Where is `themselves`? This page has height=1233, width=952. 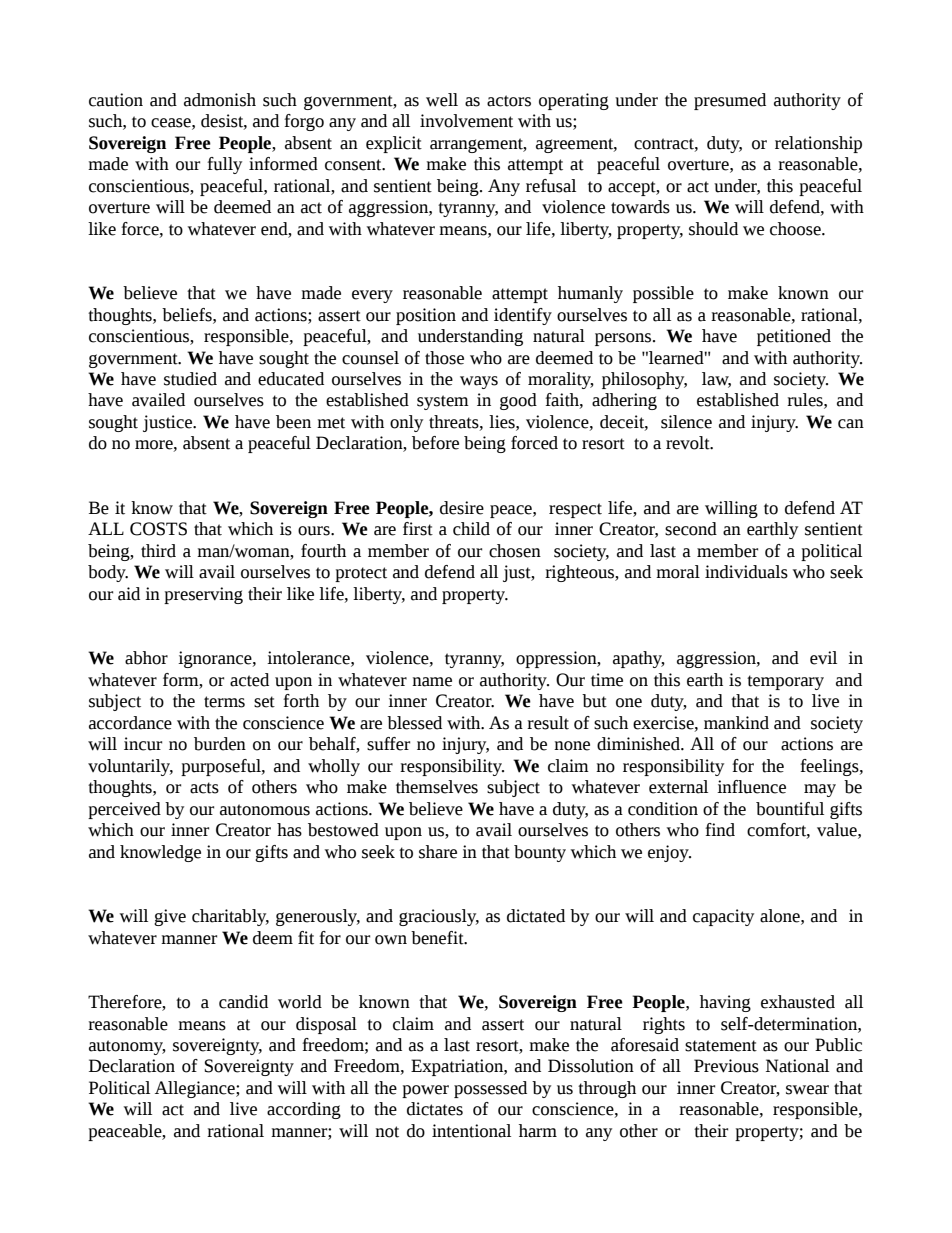 themselves is located at coordinates (437, 787).
